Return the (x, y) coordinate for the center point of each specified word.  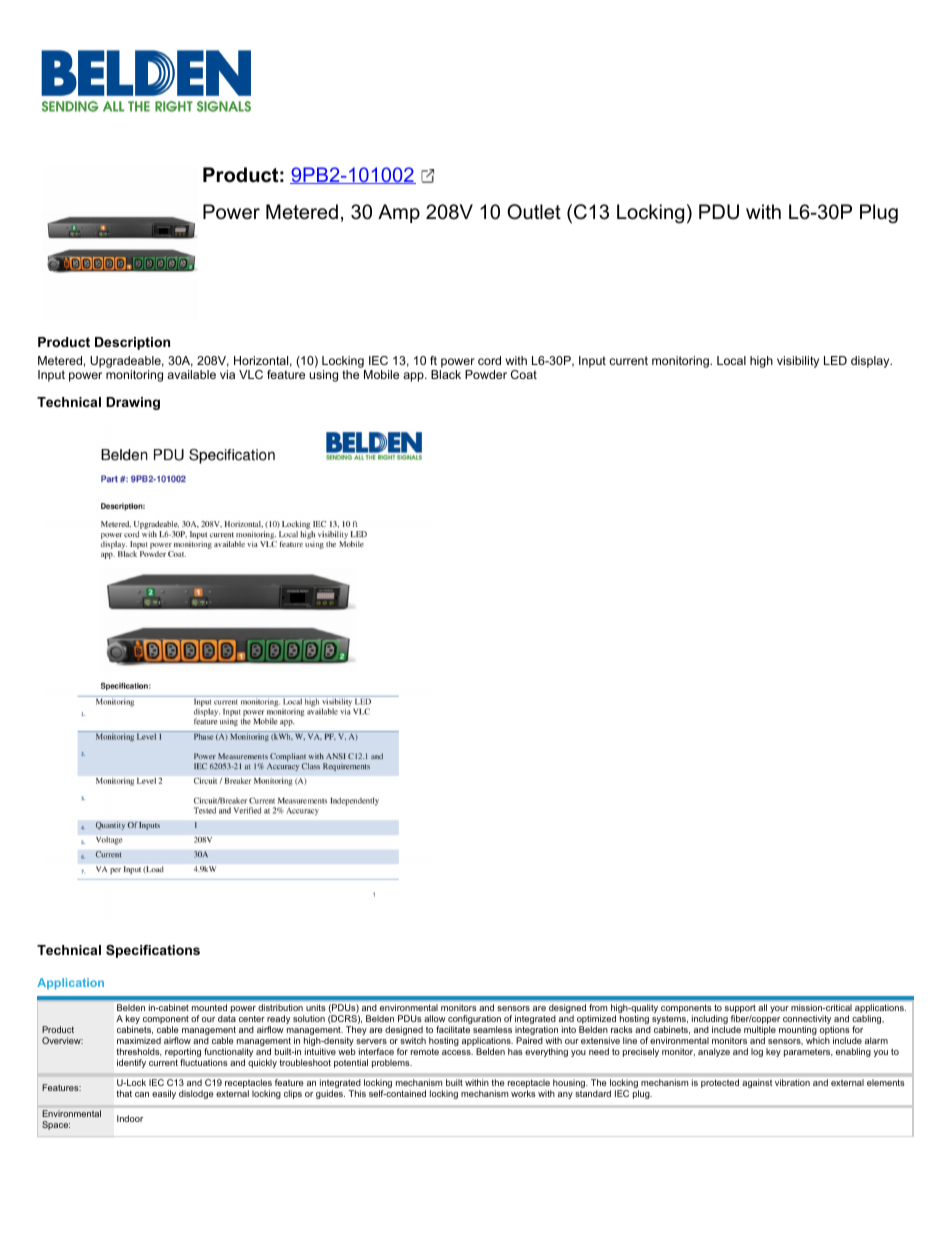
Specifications (153, 951)
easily (164, 1094)
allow (435, 1018)
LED (835, 360)
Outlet (534, 212)
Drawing (133, 403)
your (779, 1009)
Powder (486, 374)
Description (132, 343)
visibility (798, 362)
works (523, 1093)
